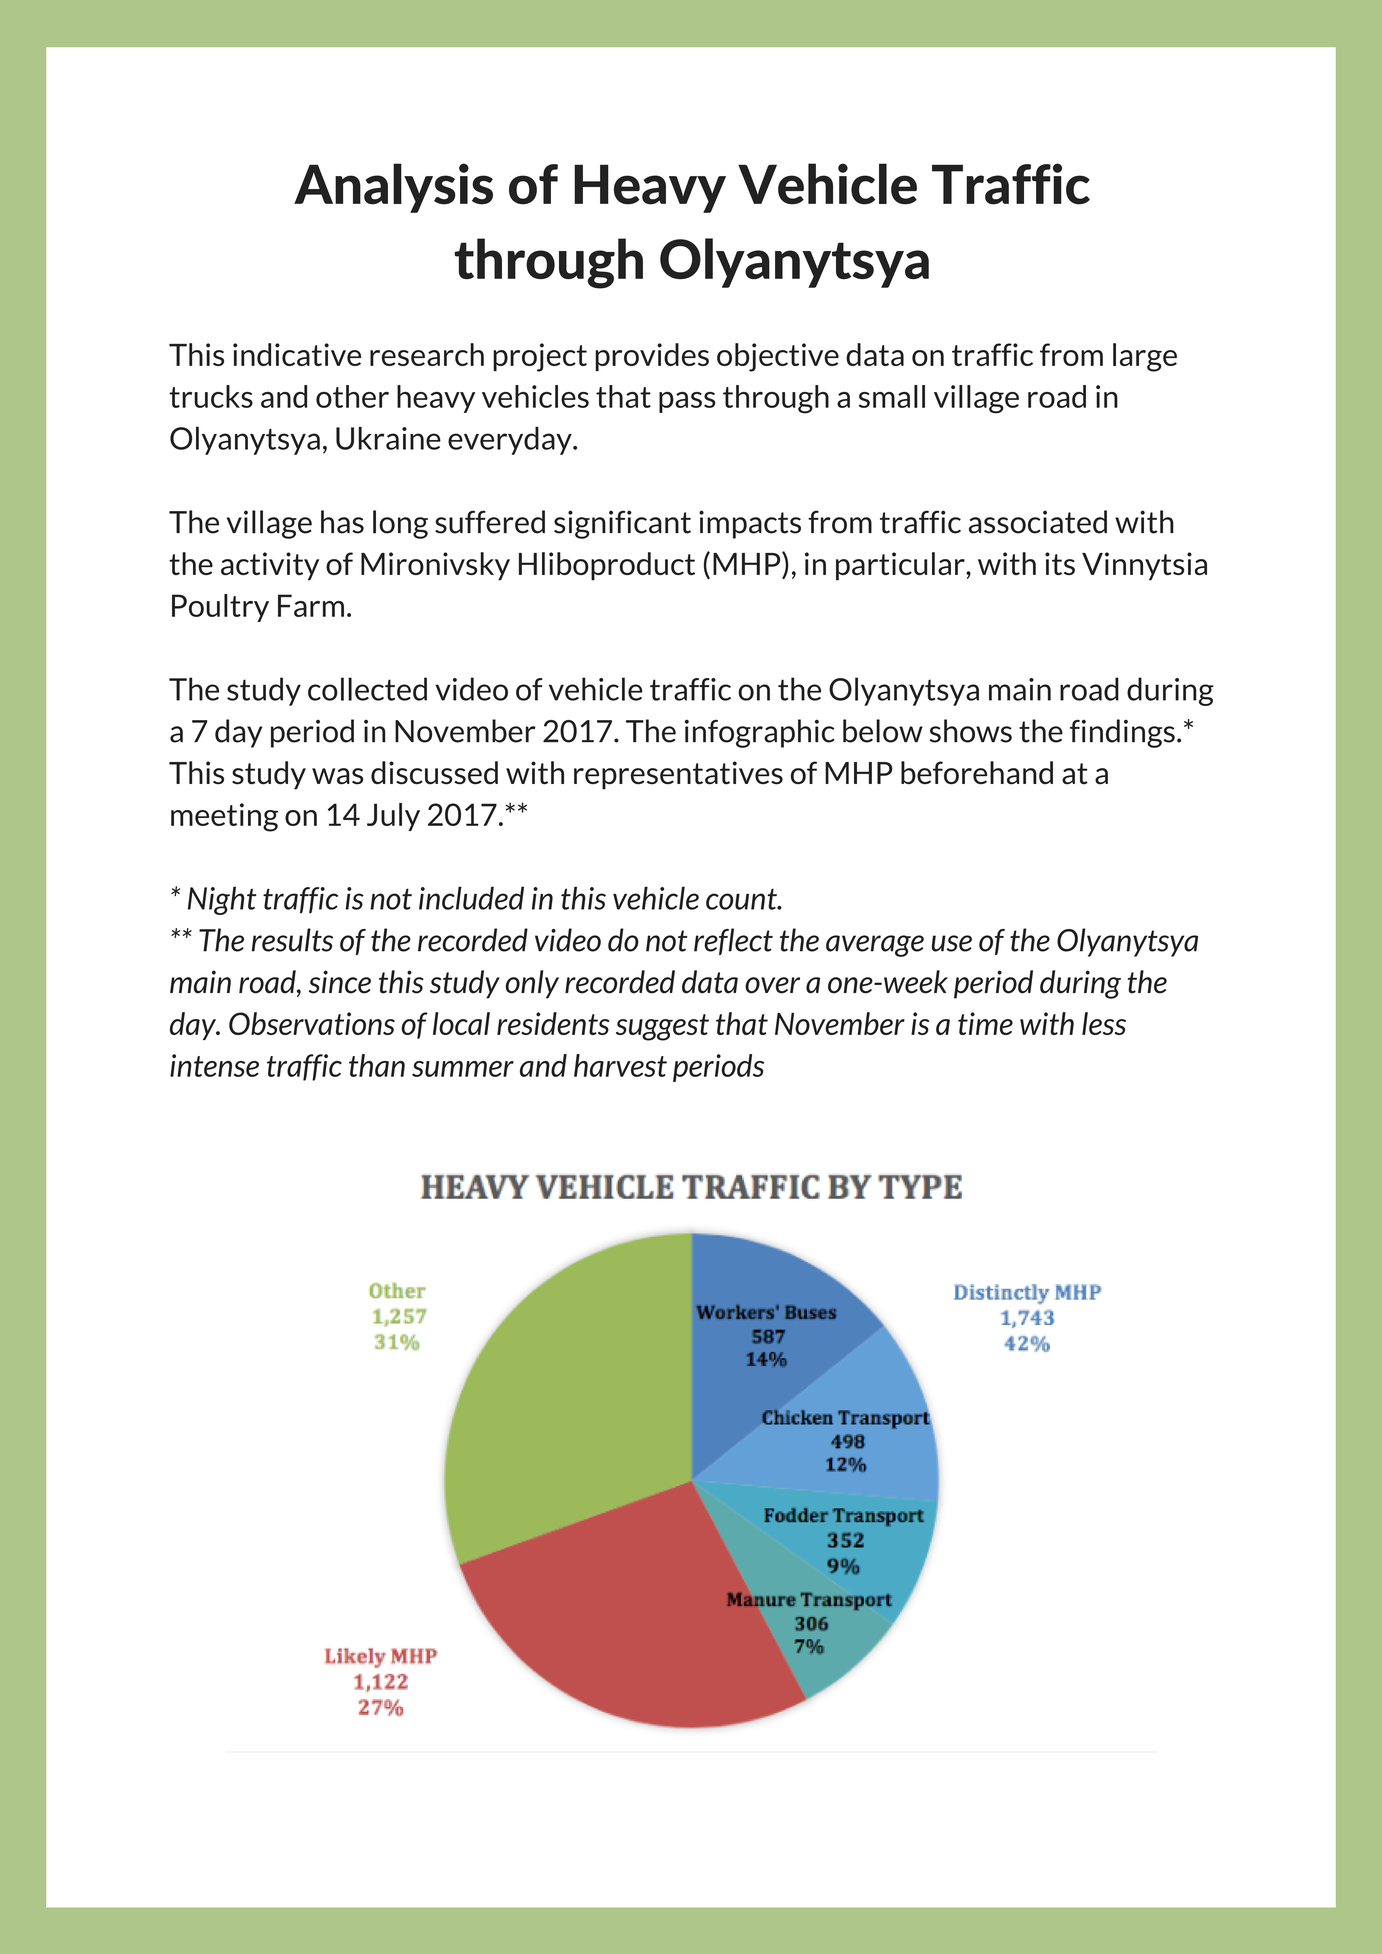  What do you see at coordinates (312, 1023) in the image?
I see `Observations` at bounding box center [312, 1023].
